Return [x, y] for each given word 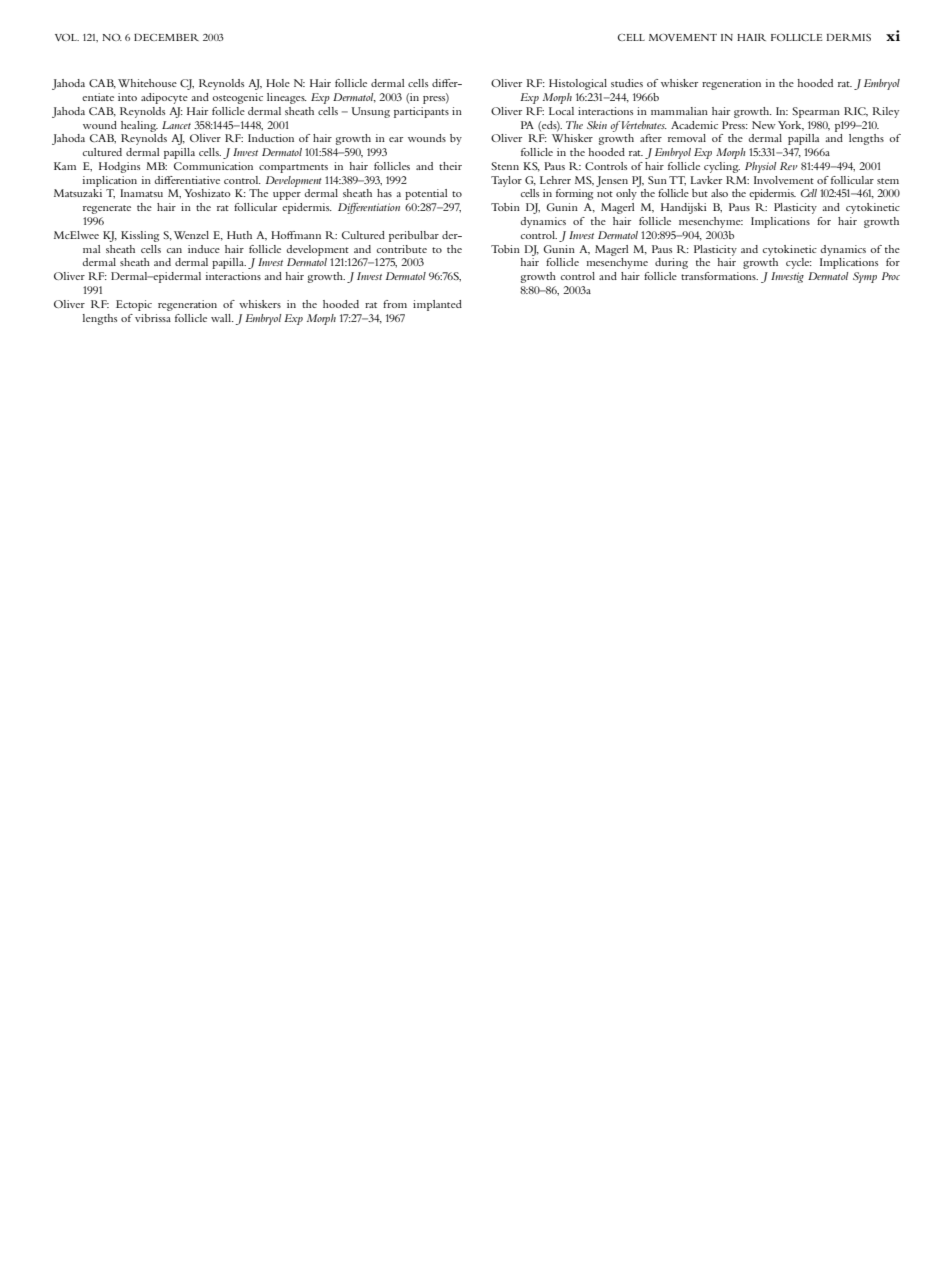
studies [627, 83]
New [764, 125]
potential [426, 194]
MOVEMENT [683, 37]
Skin [597, 125]
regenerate [107, 209]
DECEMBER [166, 37]
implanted [437, 305]
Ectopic [134, 305]
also [719, 193]
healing [139, 126]
